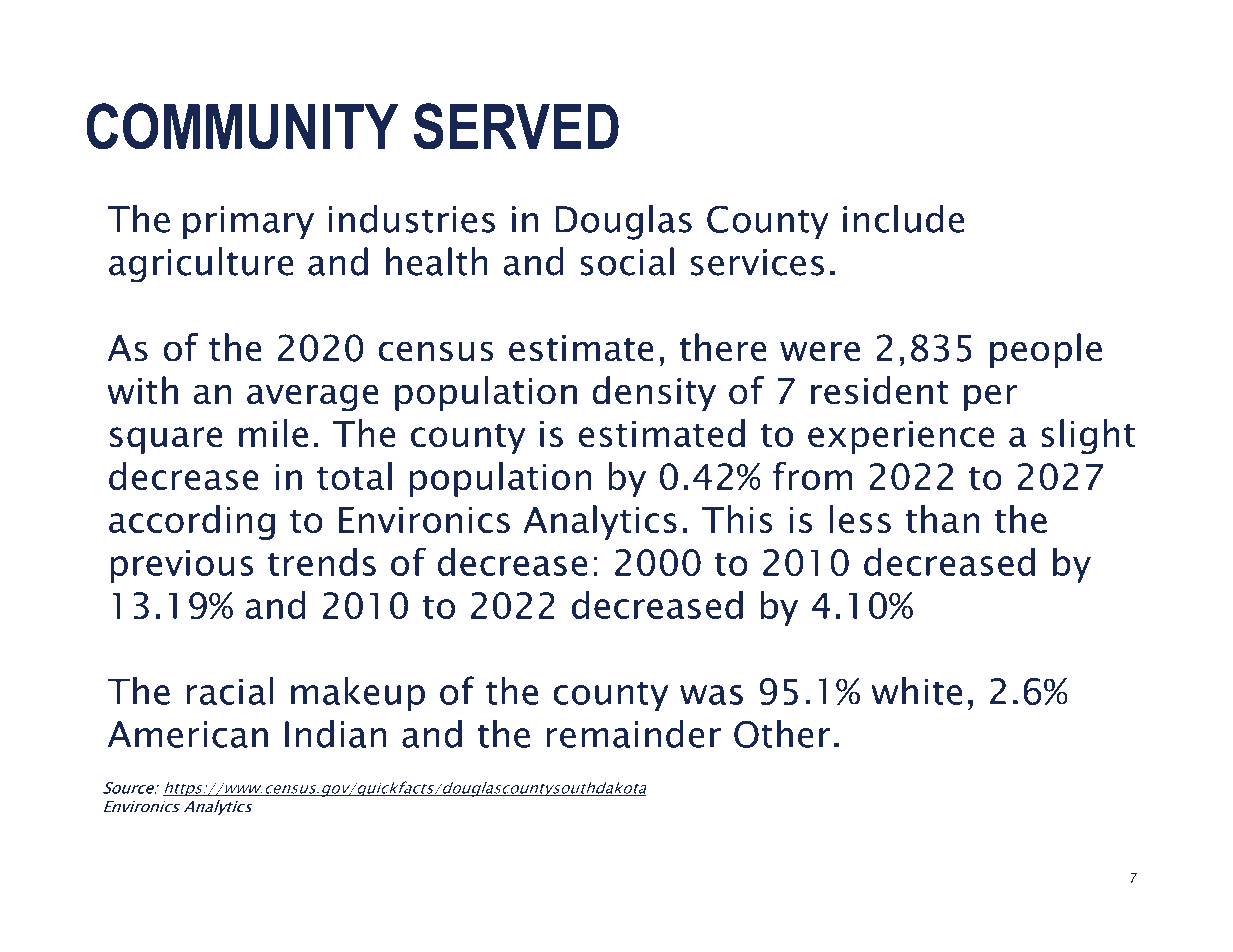  What do you see at coordinates (943, 519) in the page?
I see `than` at bounding box center [943, 519].
